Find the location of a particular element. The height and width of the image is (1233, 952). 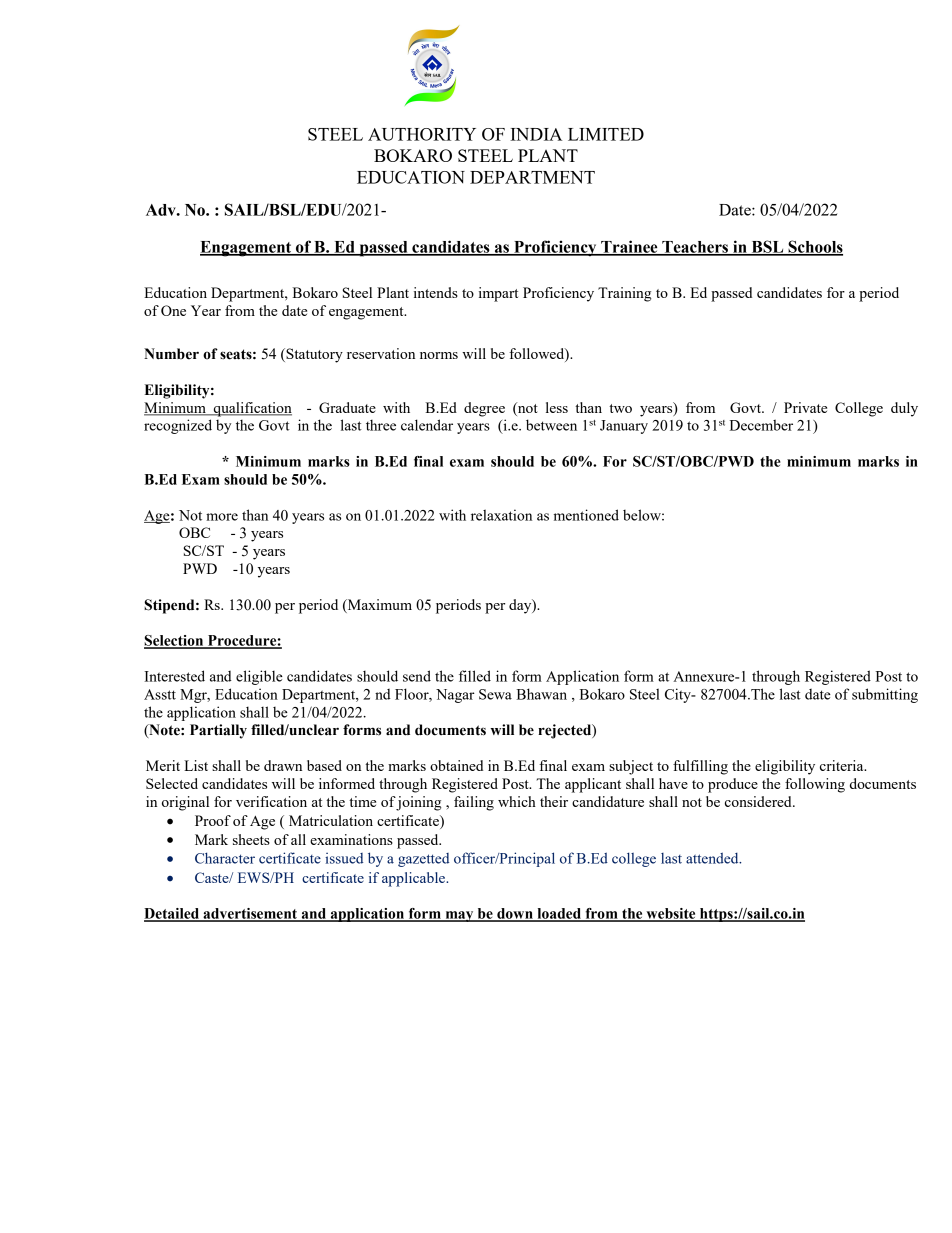

submitting is located at coordinates (885, 695).
